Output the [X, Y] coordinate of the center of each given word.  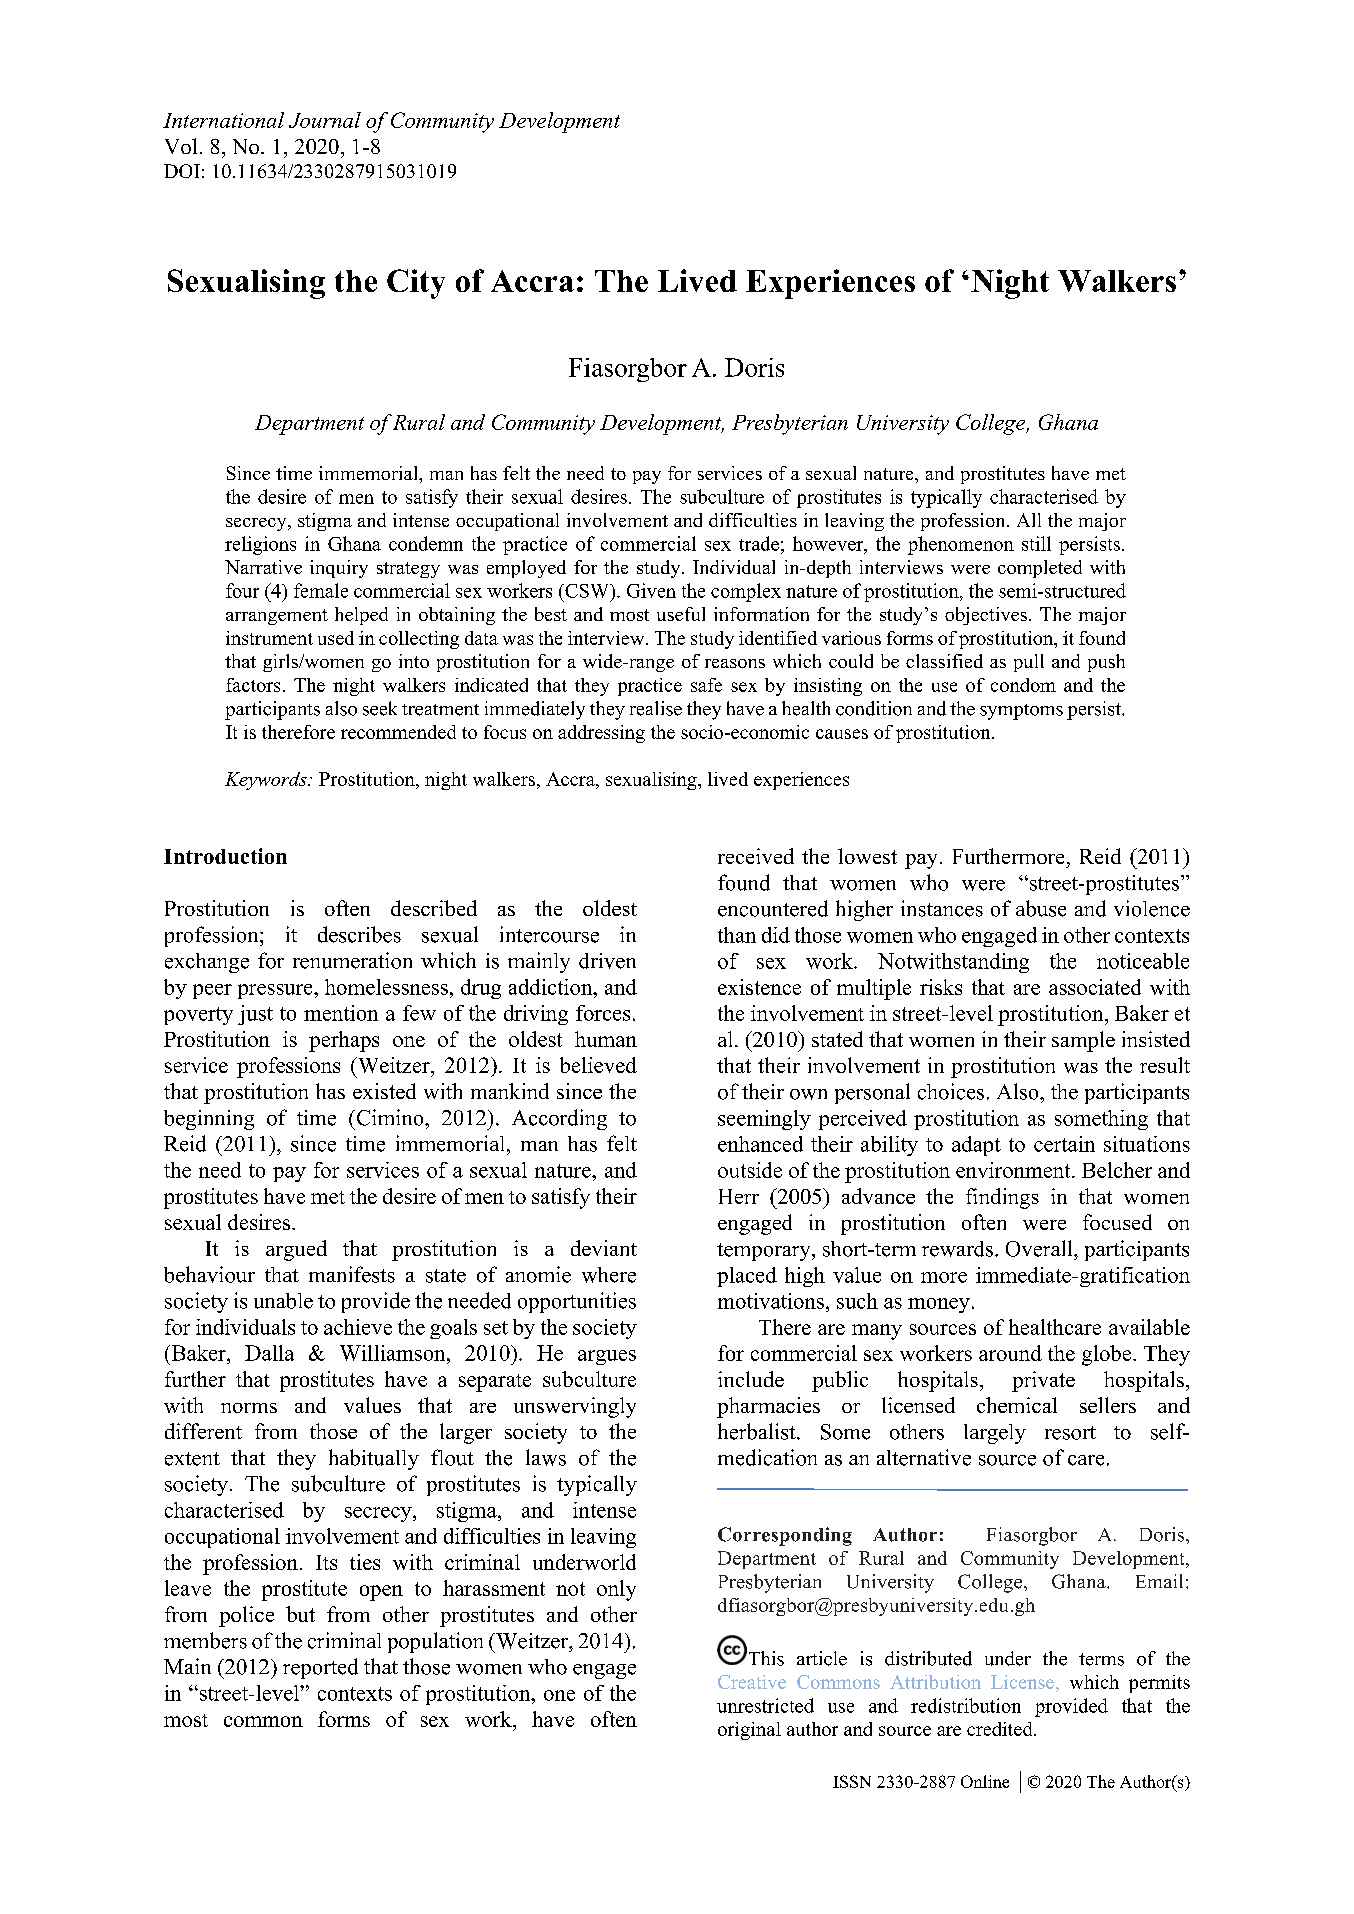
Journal [325, 120]
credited [1001, 1729]
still [1036, 543]
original [749, 1731]
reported [320, 1668]
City [416, 284]
